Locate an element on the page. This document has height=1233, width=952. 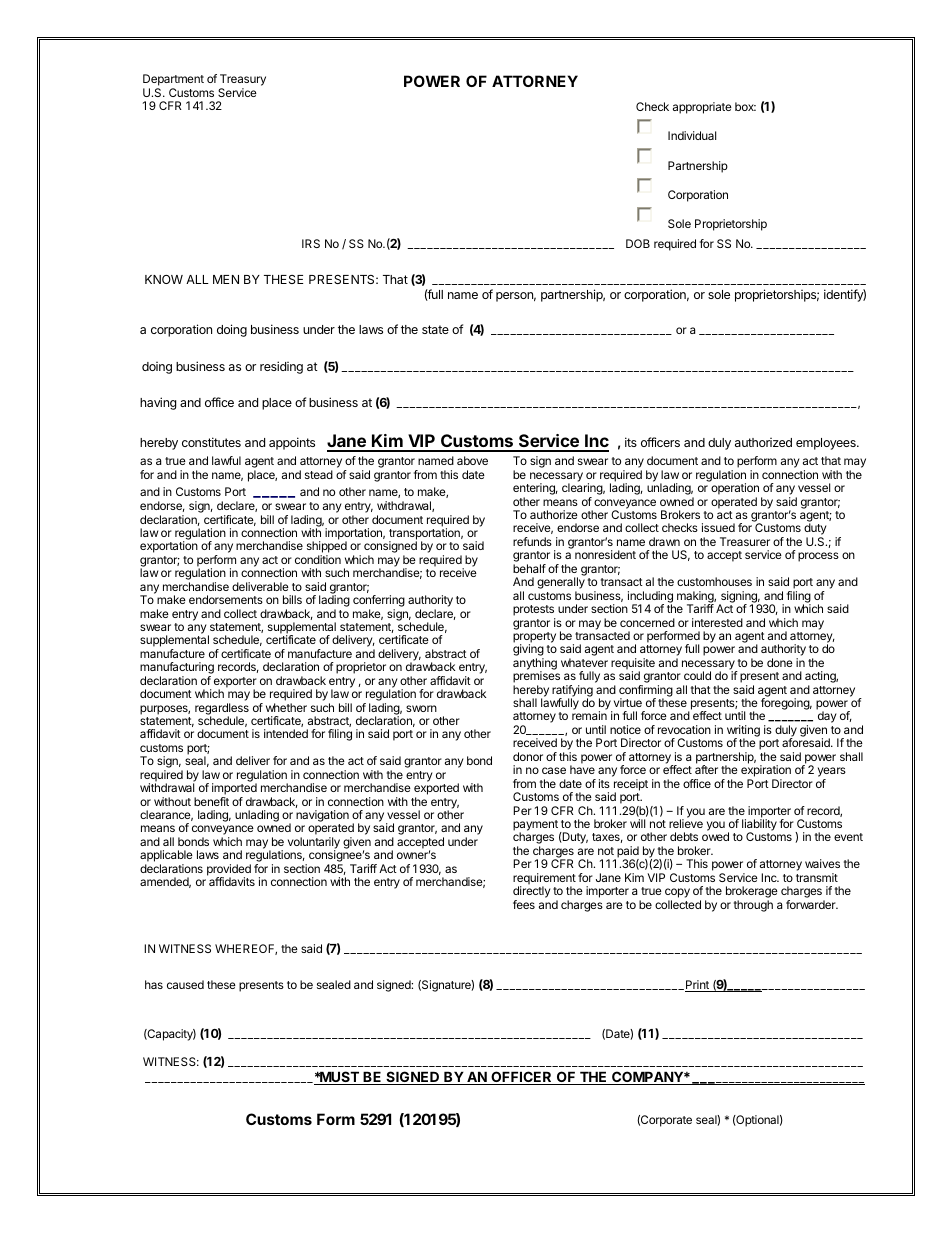
Treasury is located at coordinates (243, 81).
